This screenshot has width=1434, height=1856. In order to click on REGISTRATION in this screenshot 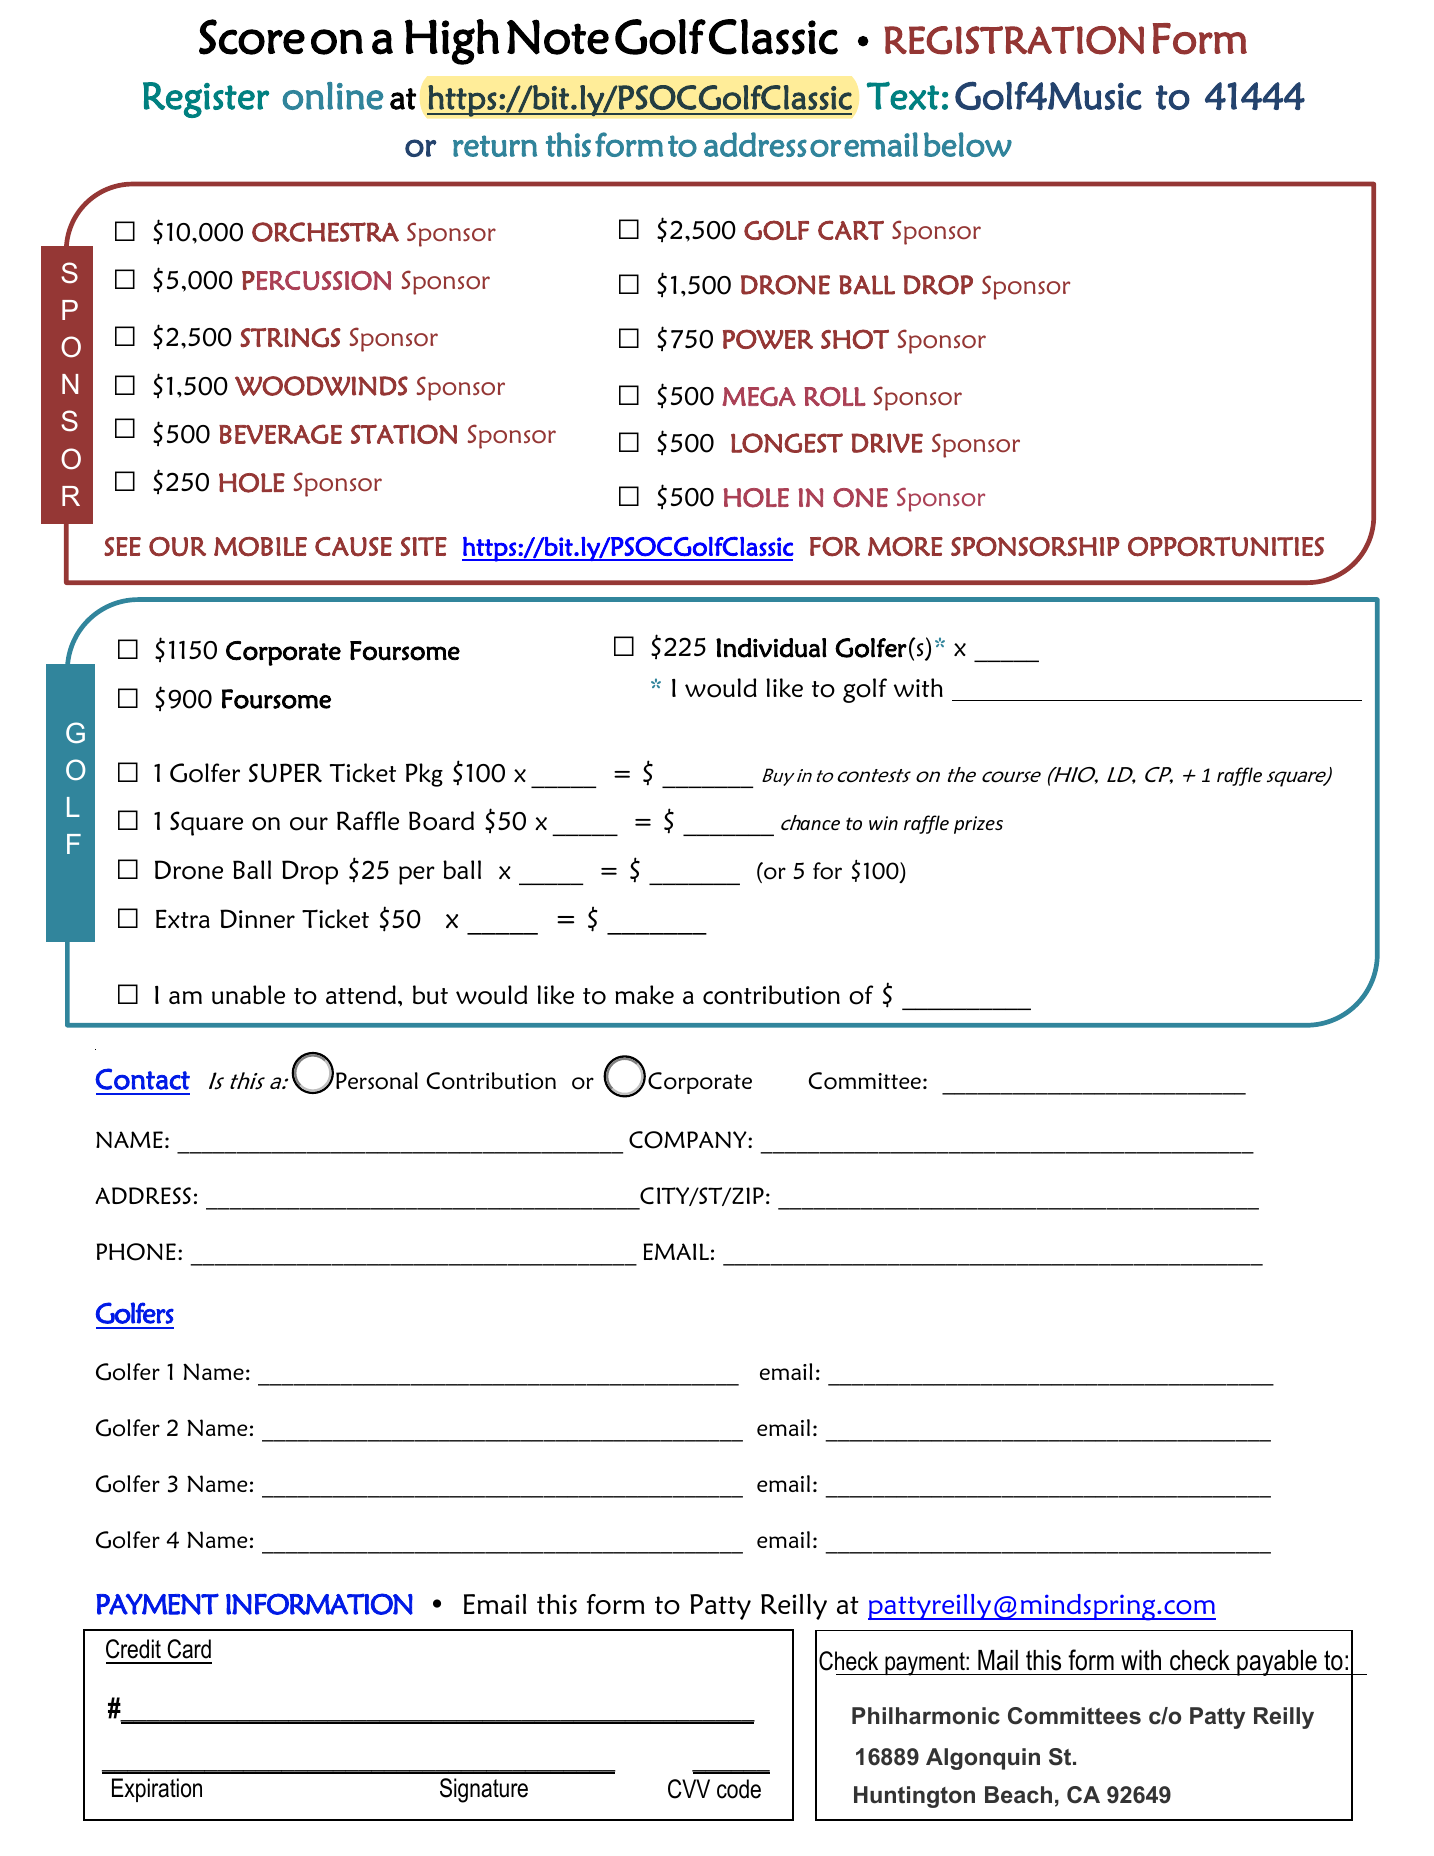, I will do `click(1014, 40)`.
